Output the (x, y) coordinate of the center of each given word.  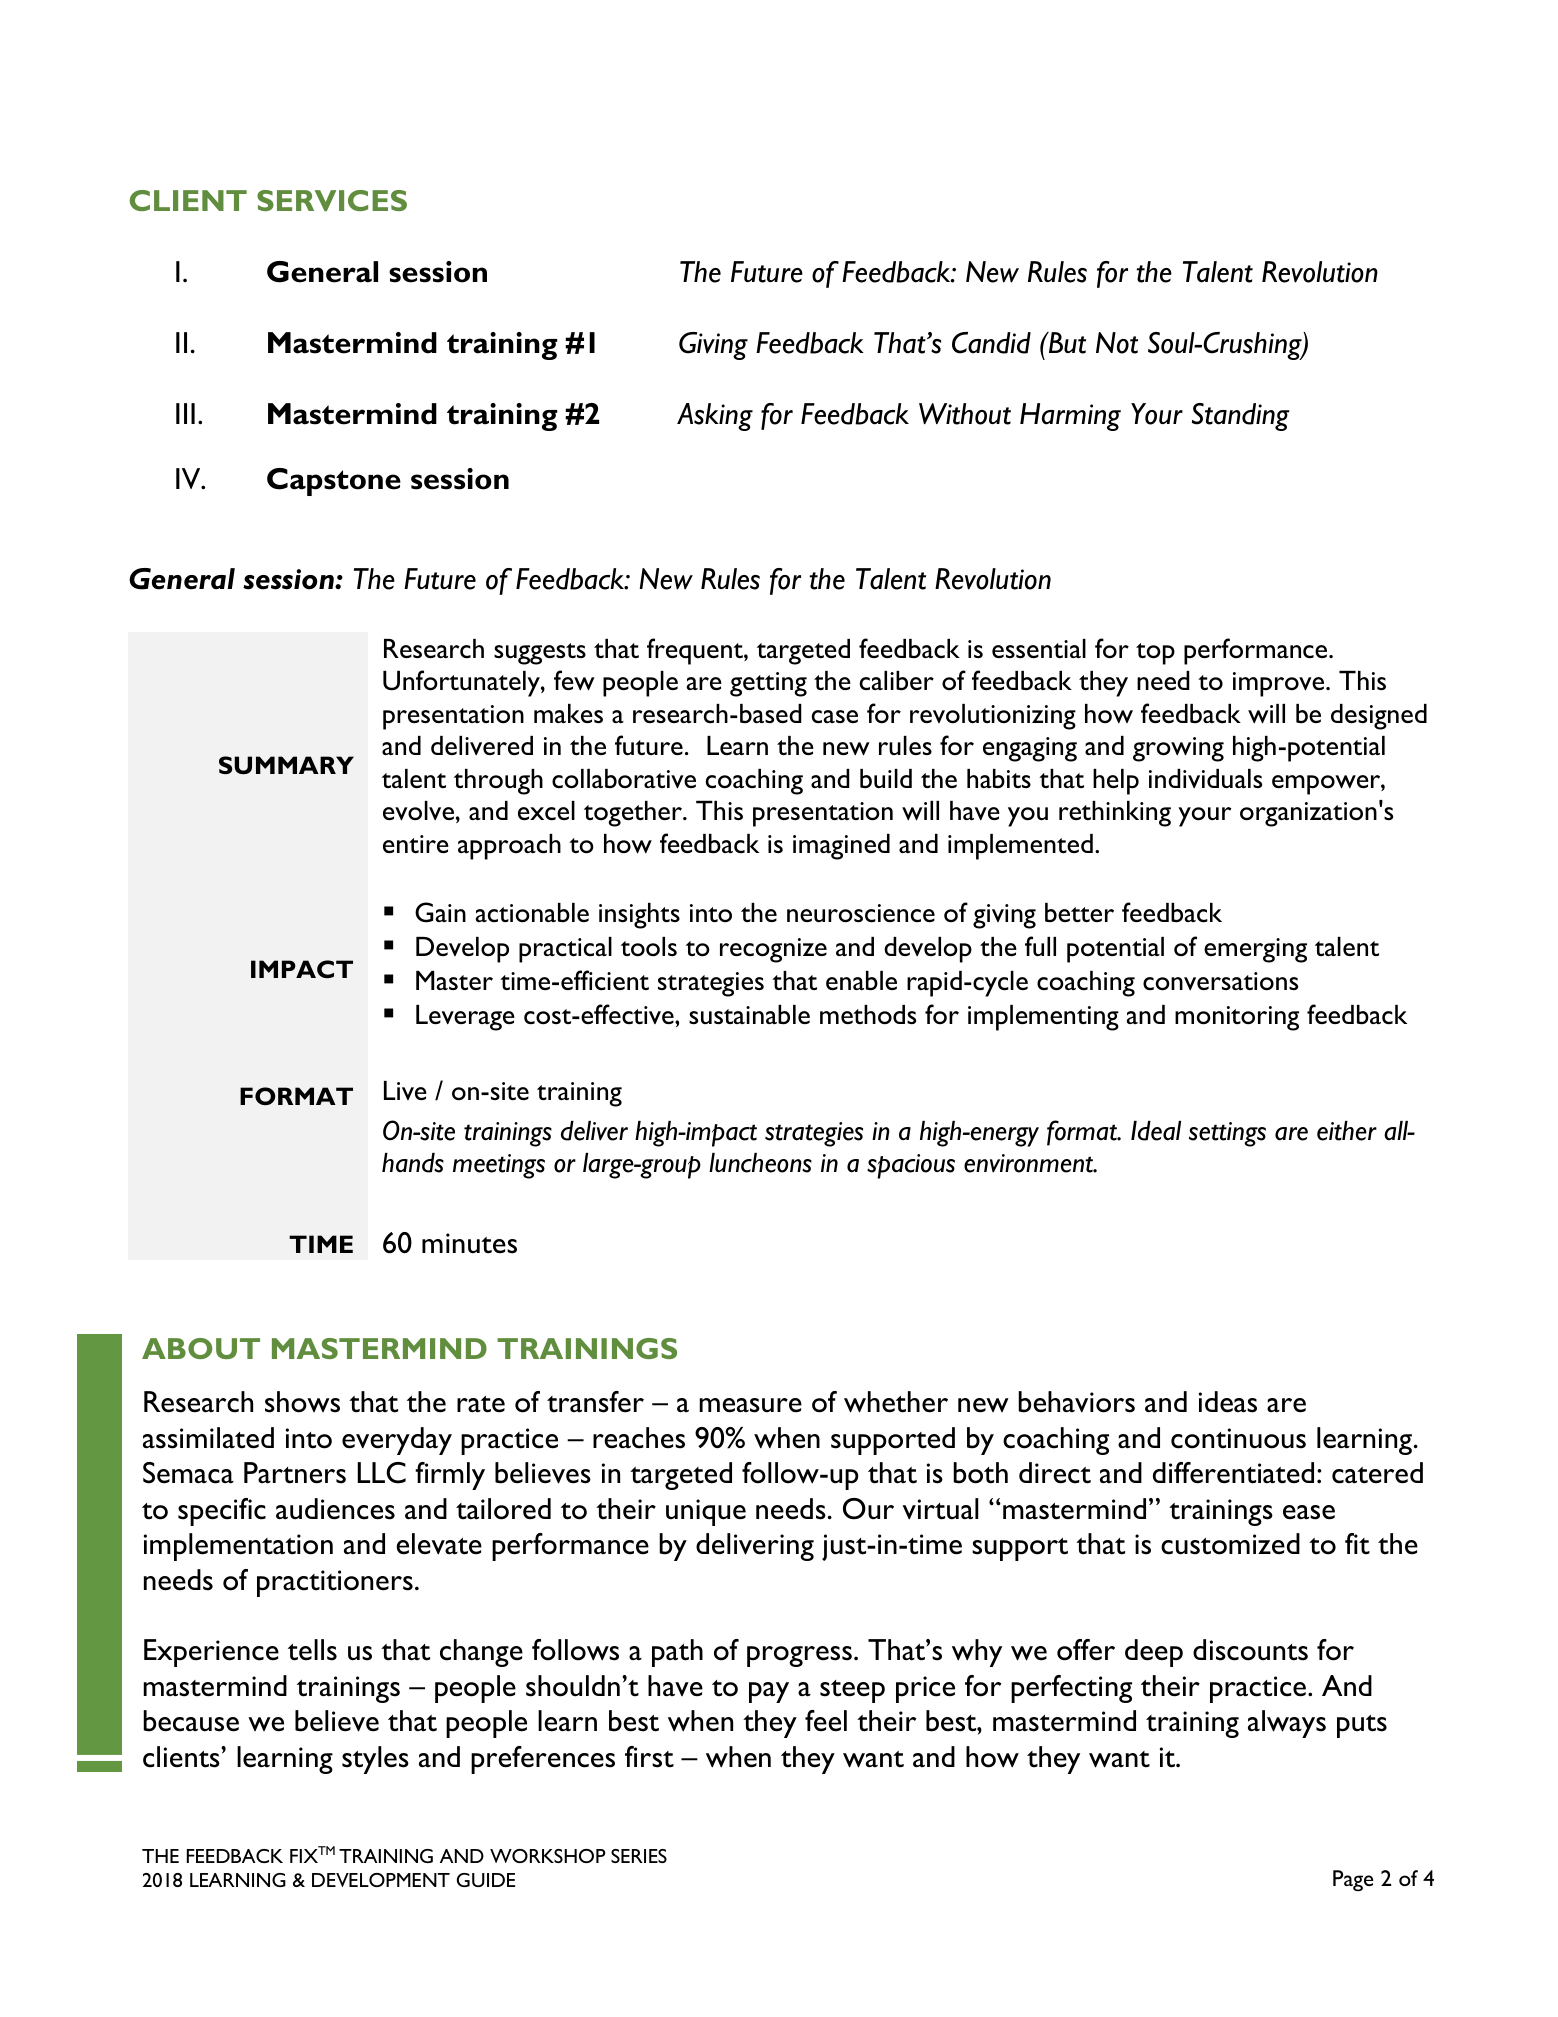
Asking (715, 417)
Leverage (465, 1018)
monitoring (1237, 1018)
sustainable (749, 1015)
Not (1117, 343)
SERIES (639, 1856)
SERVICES (332, 200)
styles (375, 1760)
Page (1353, 1881)
